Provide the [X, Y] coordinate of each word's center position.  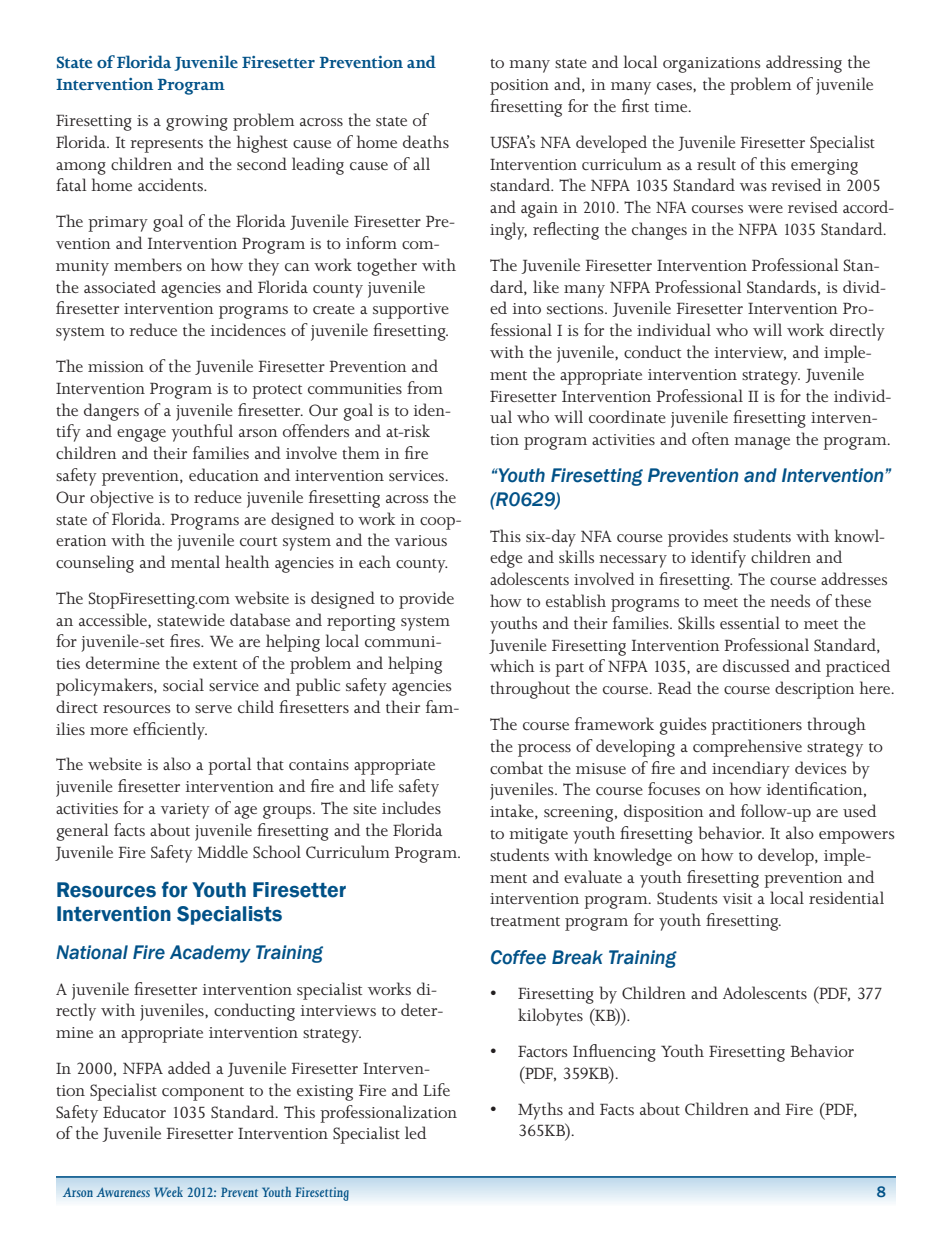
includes [411, 807]
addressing [804, 64]
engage [141, 435]
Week [168, 1191]
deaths [426, 141]
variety [185, 811]
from [425, 387]
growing [197, 123]
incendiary [751, 770]
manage [762, 443]
